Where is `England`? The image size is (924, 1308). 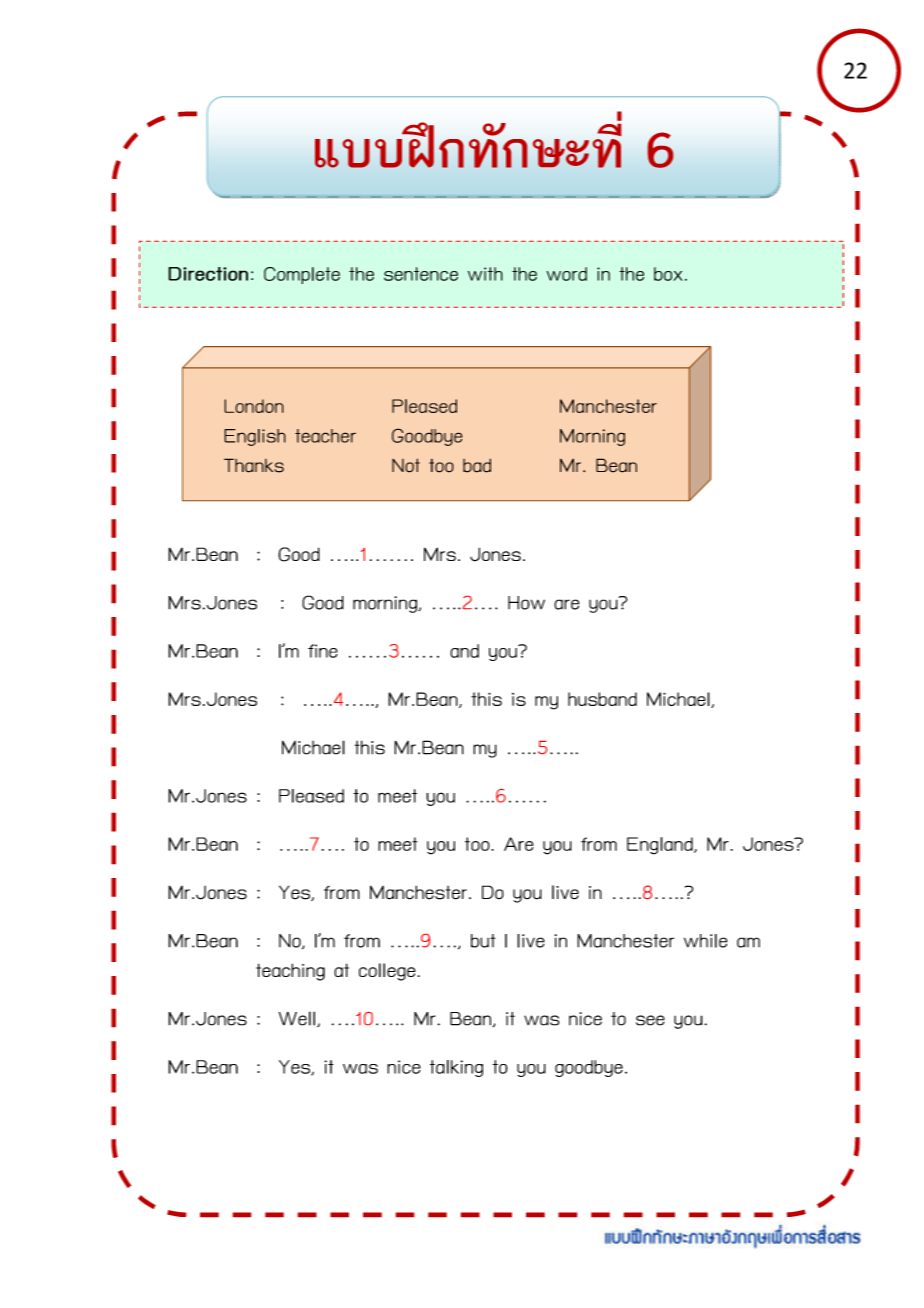
England is located at coordinates (661, 846).
